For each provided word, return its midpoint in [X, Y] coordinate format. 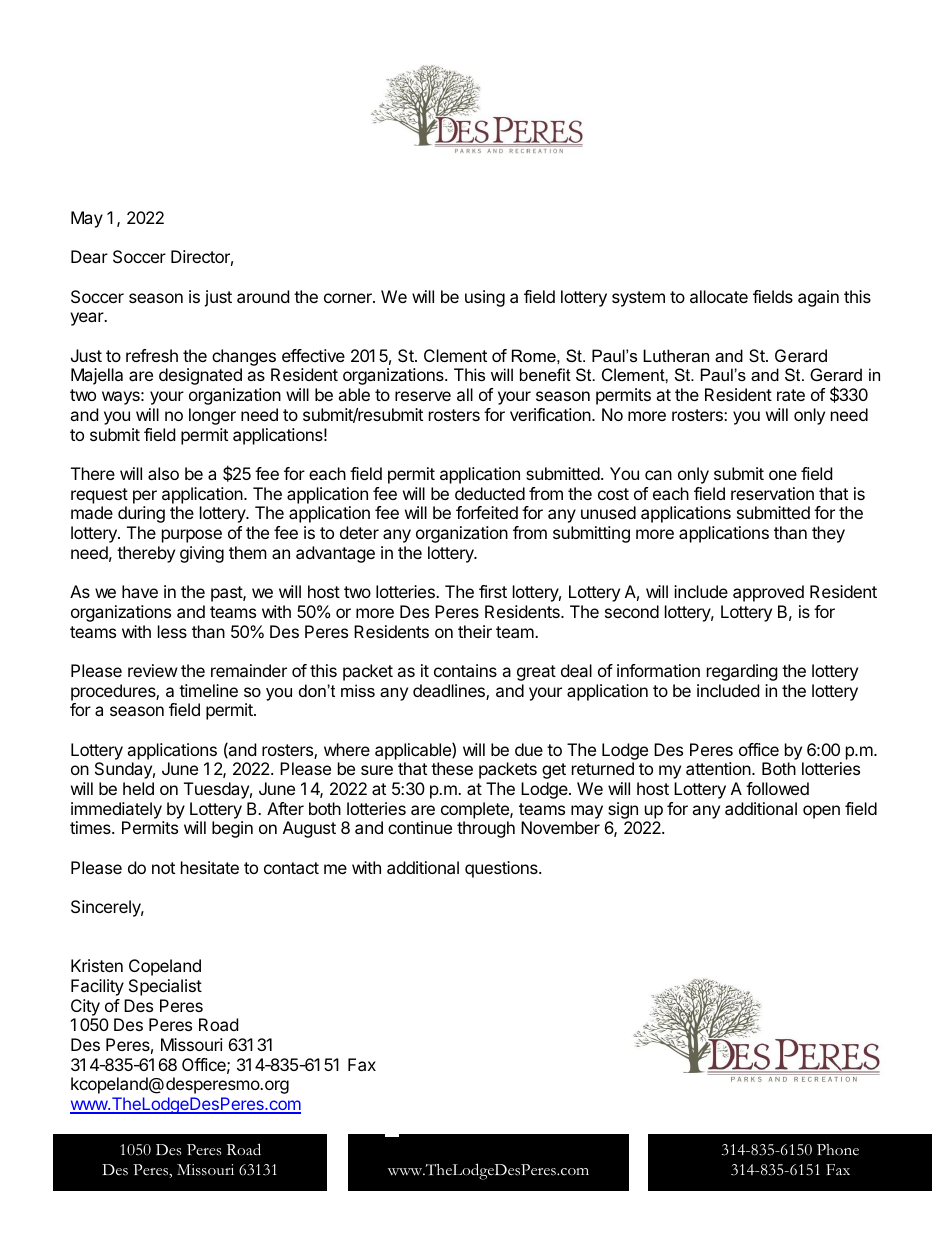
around [263, 296]
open [821, 812]
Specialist [165, 987]
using [485, 298]
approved [768, 593]
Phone [838, 1149]
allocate [719, 296]
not [163, 868]
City [85, 1007]
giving [202, 554]
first [493, 591]
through [486, 829]
